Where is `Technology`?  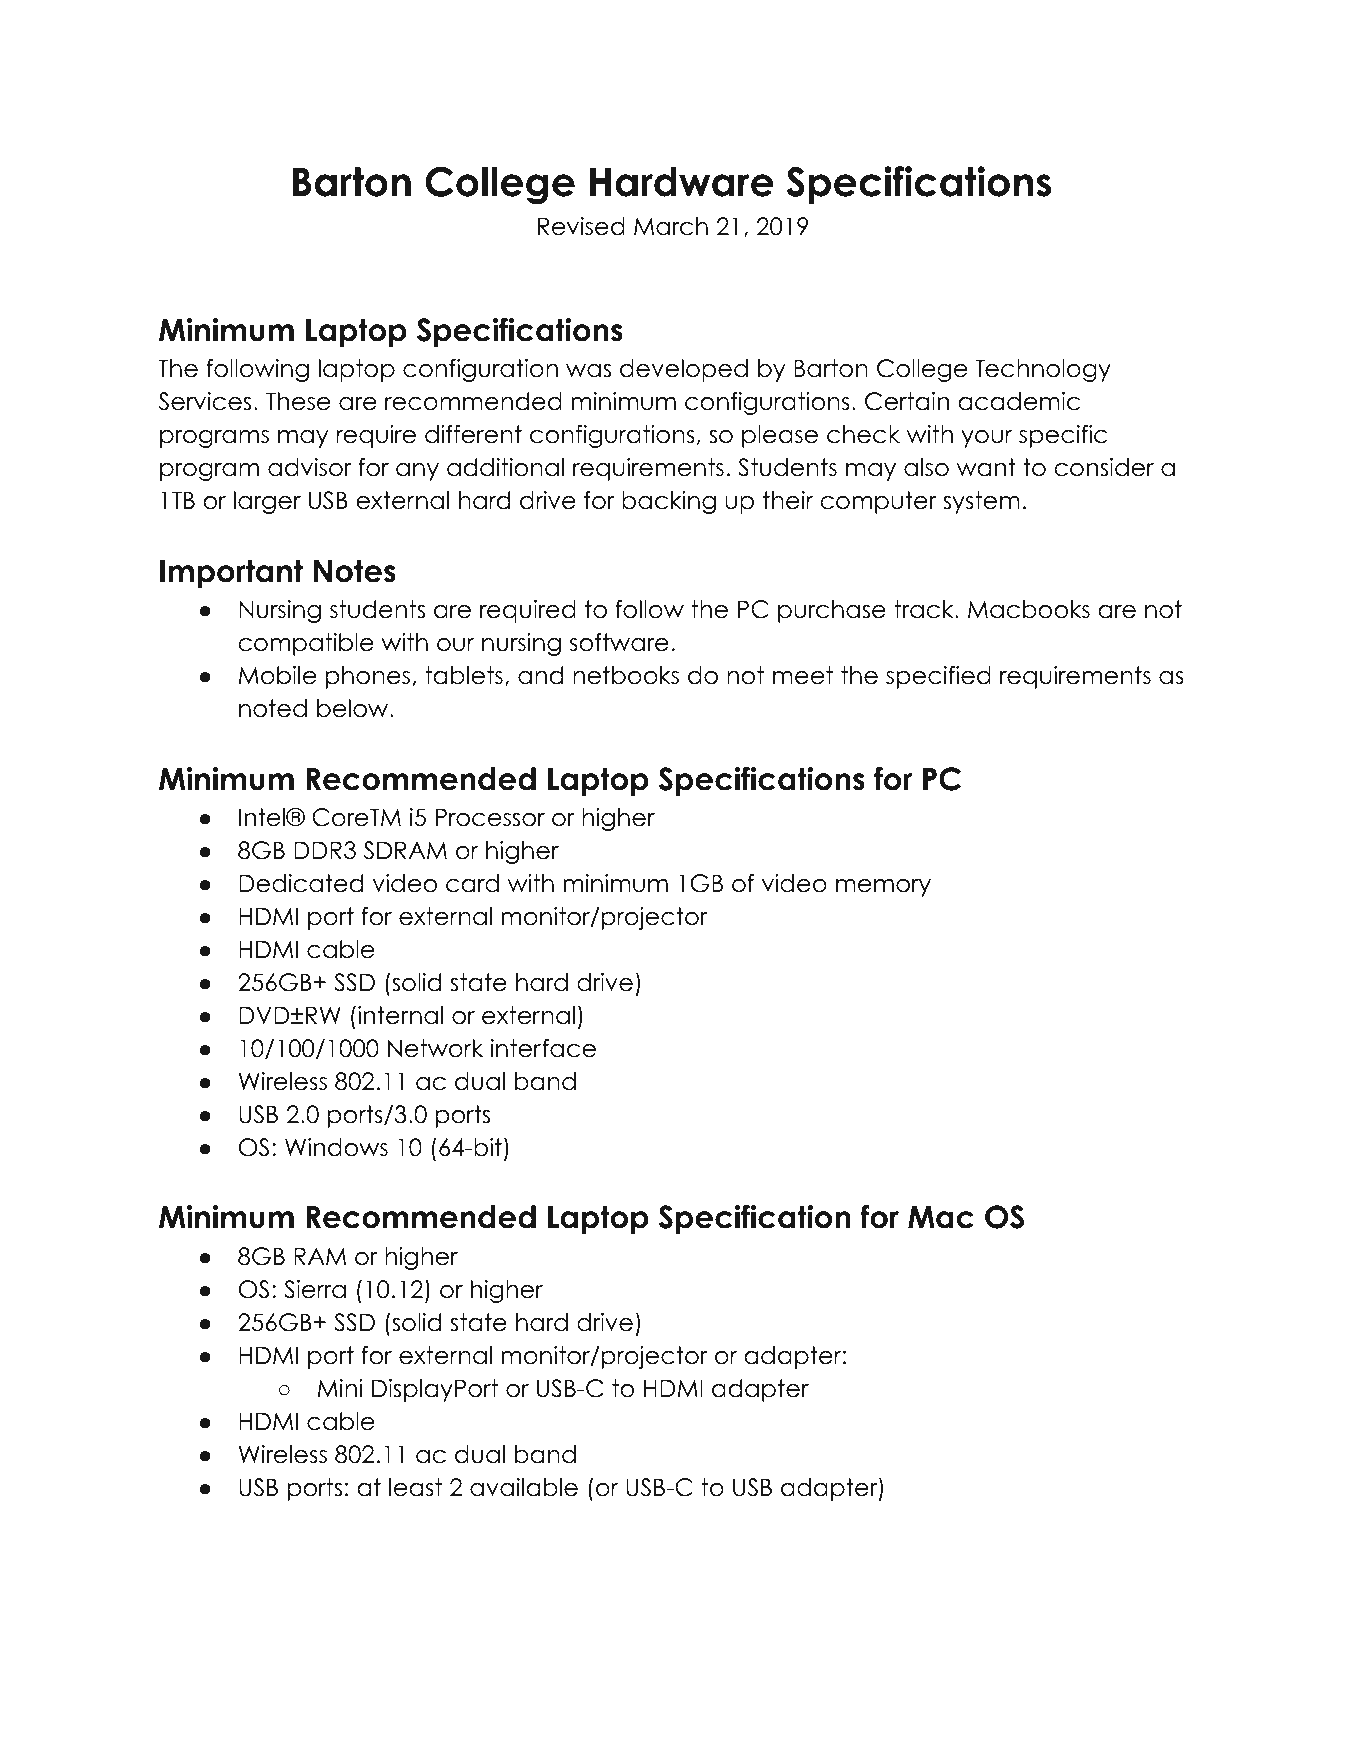
Technology is located at coordinates (1043, 370).
